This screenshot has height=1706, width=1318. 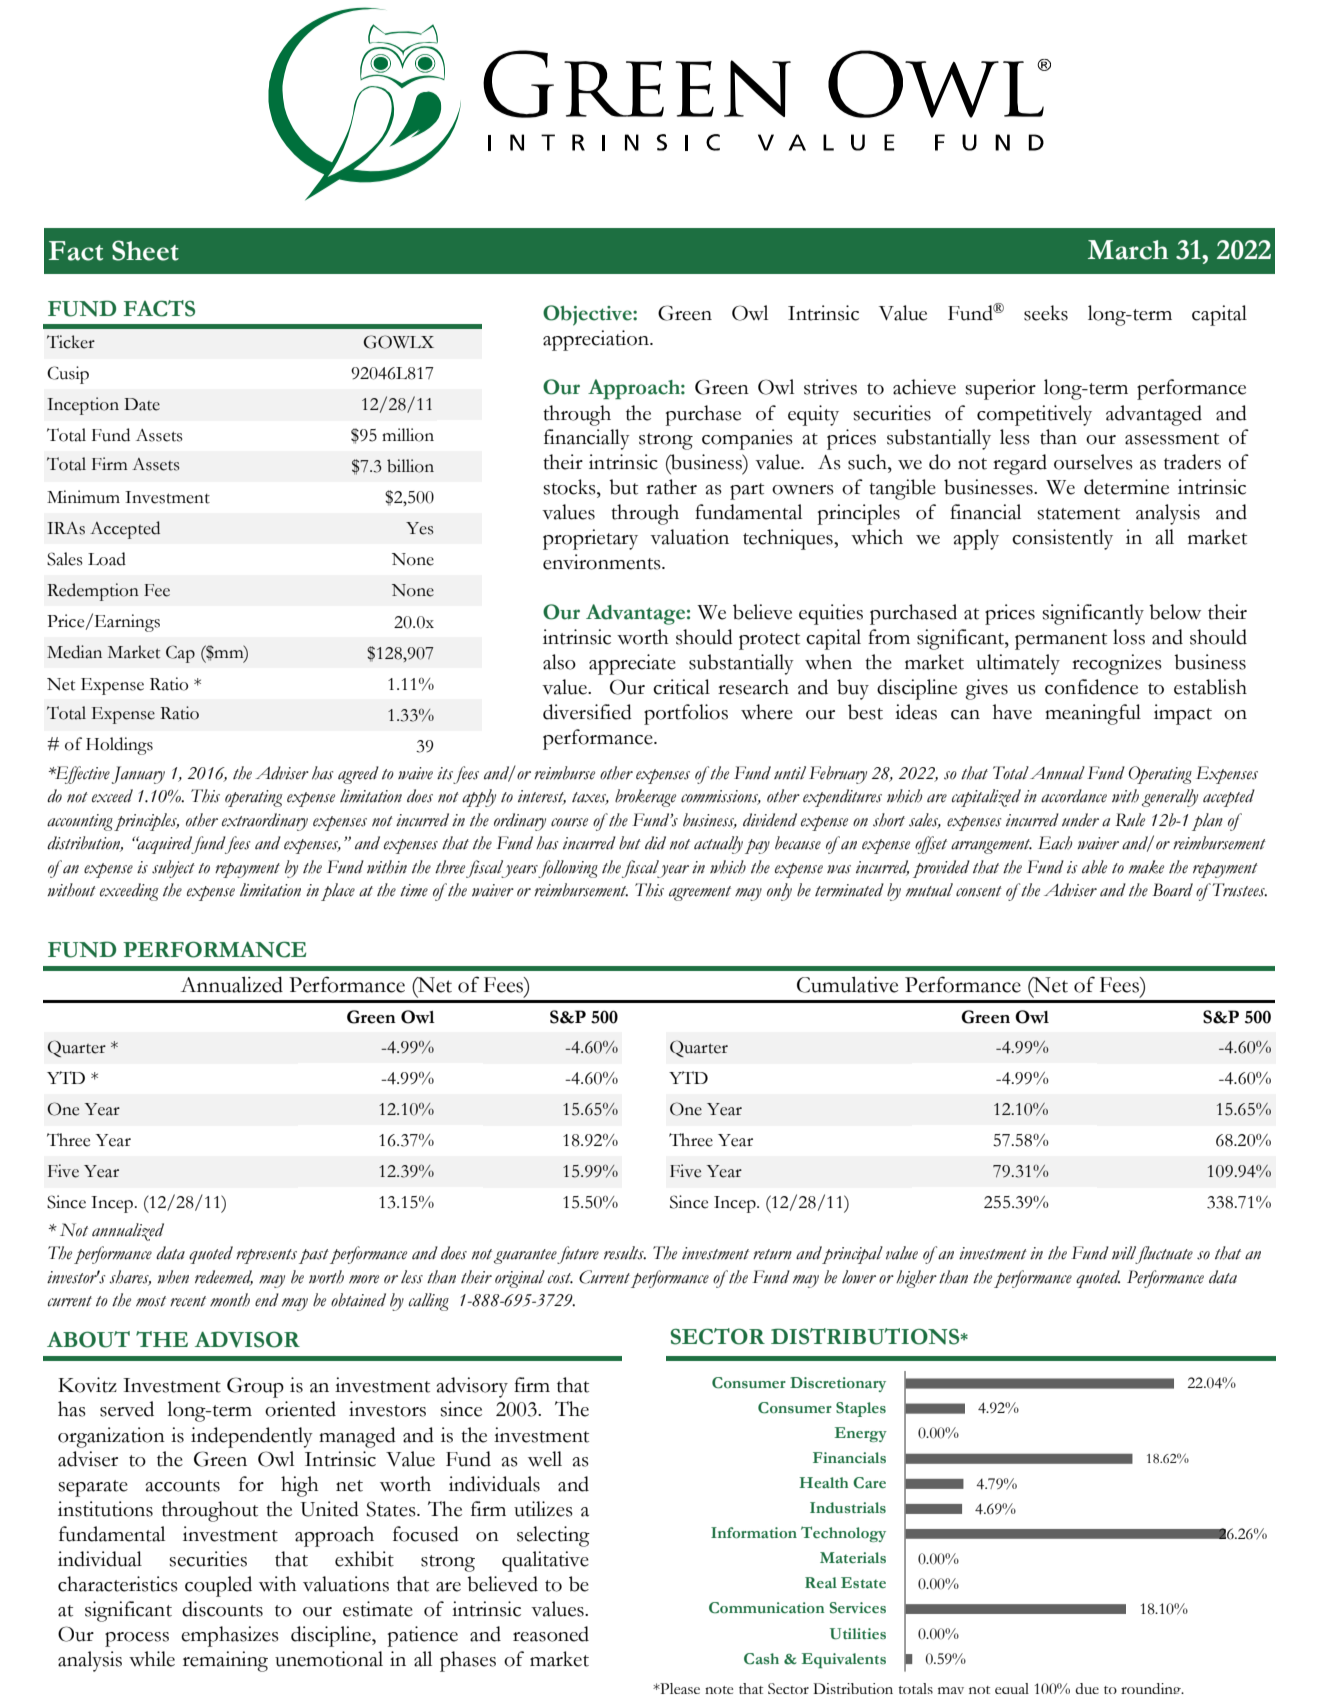 What do you see at coordinates (1172, 890) in the screenshot?
I see `Board` at bounding box center [1172, 890].
